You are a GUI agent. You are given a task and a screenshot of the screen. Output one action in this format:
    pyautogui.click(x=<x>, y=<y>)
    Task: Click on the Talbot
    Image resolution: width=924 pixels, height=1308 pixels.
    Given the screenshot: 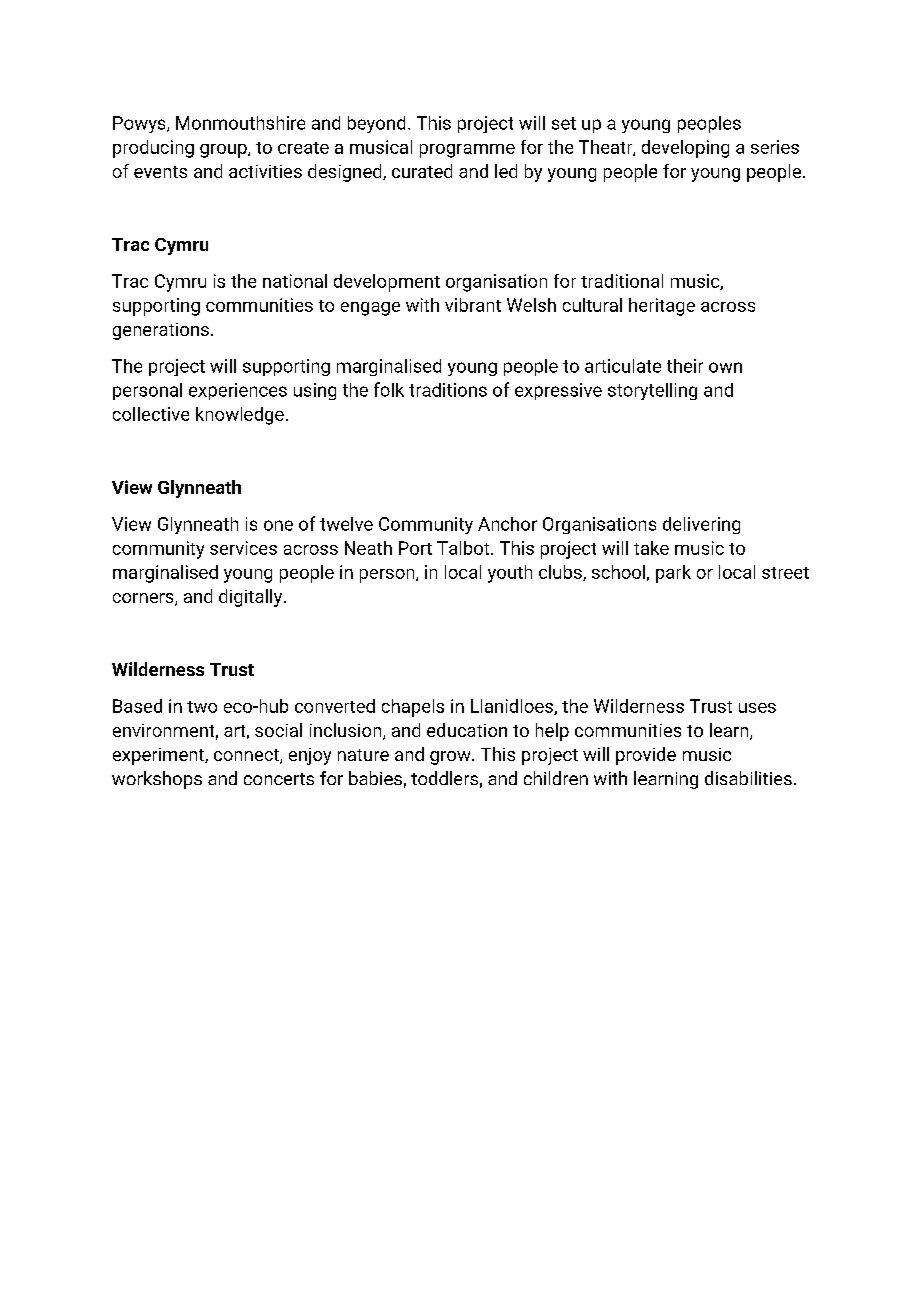 What is the action you would take?
    pyautogui.click(x=464, y=548)
